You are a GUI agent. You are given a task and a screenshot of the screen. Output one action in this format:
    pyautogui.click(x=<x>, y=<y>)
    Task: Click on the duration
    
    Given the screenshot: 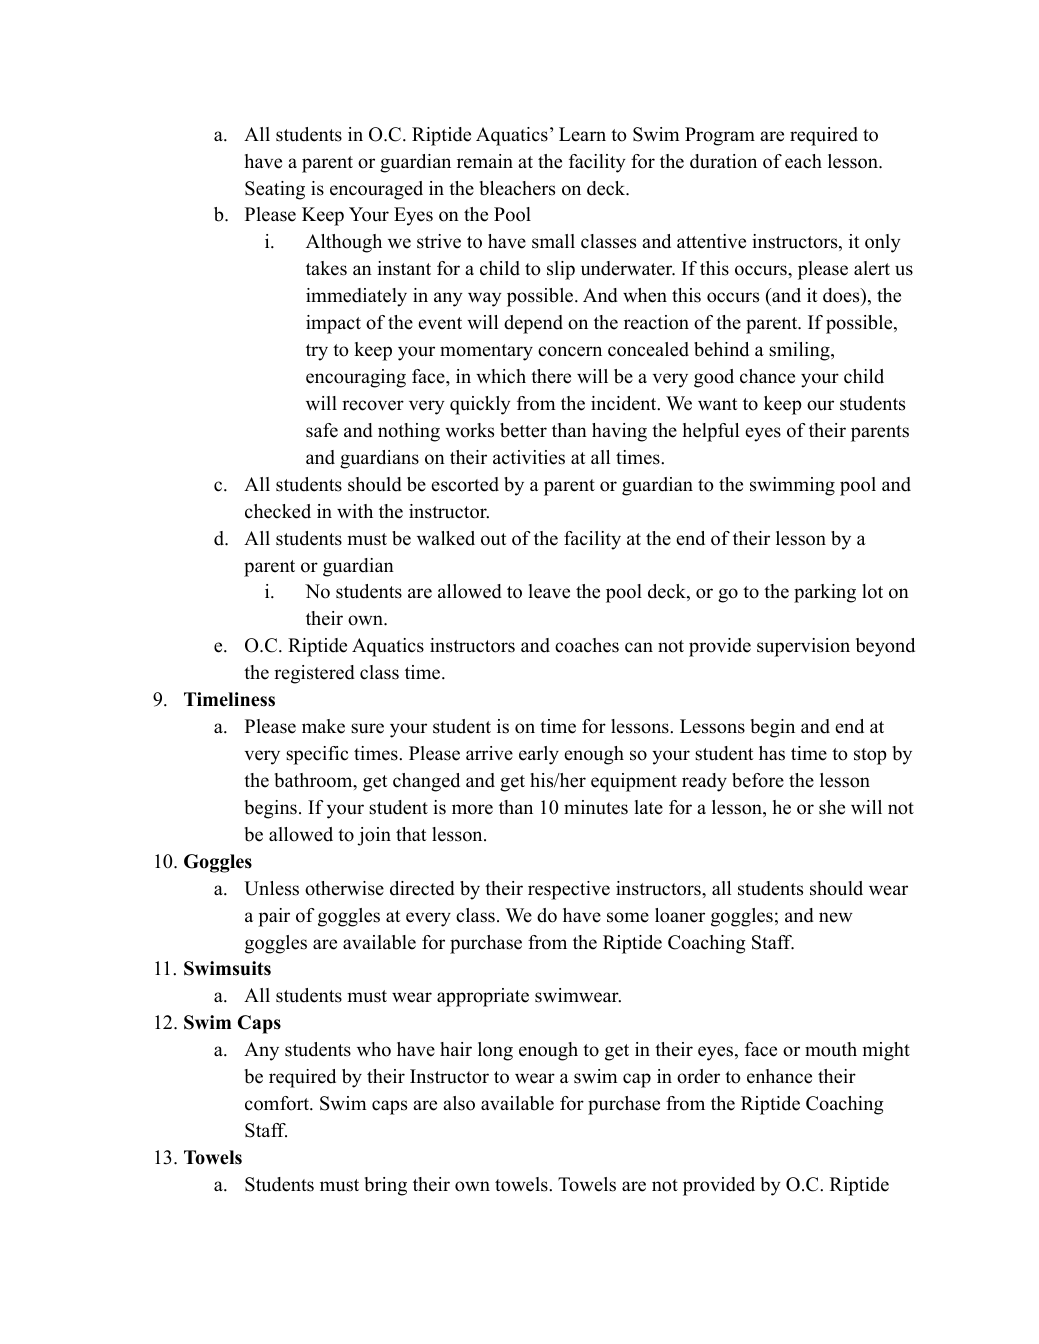 What is the action you would take?
    pyautogui.click(x=723, y=161)
